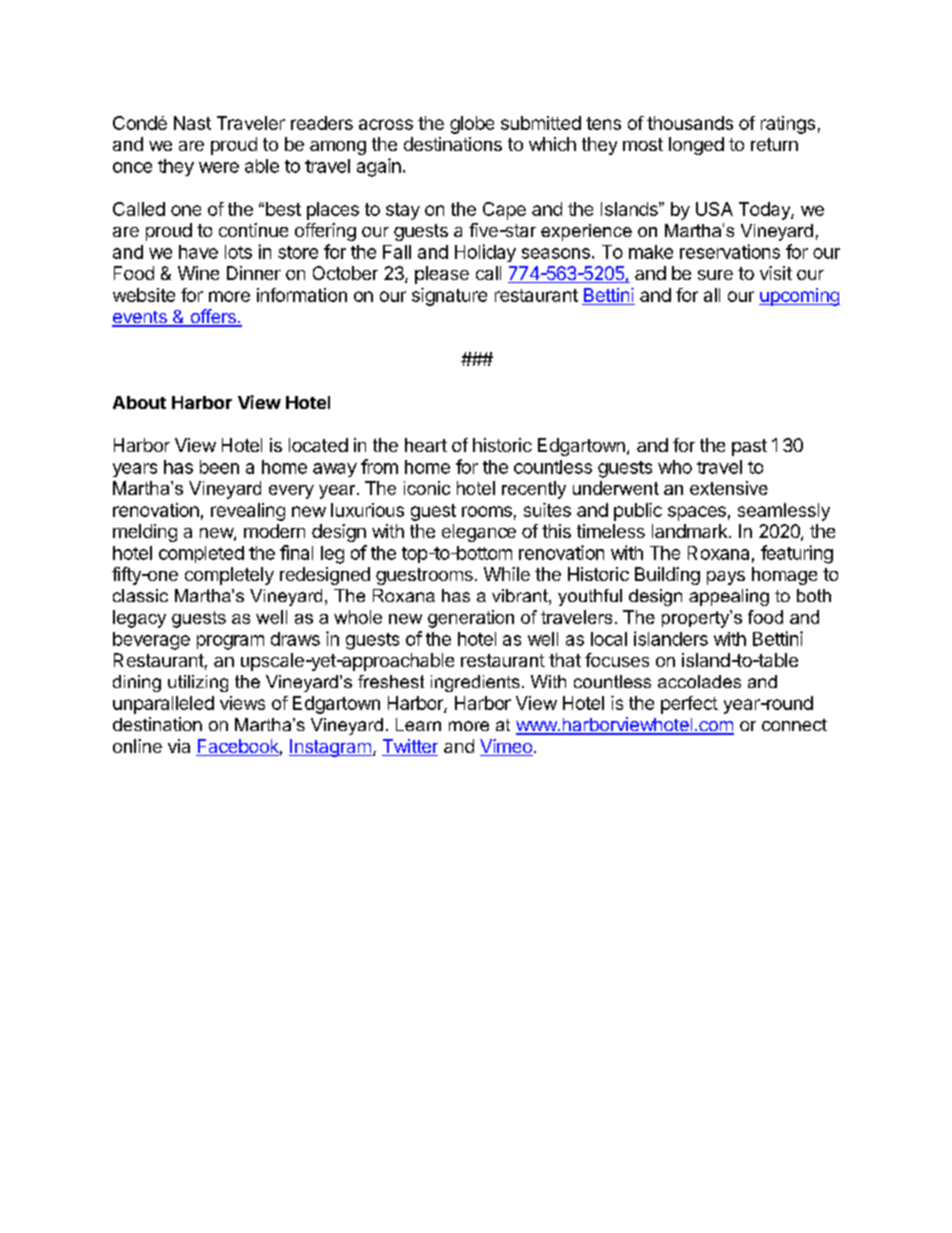 The image size is (952, 1233). Describe the element at coordinates (506, 747) in the screenshot. I see `Vimeo` at that location.
